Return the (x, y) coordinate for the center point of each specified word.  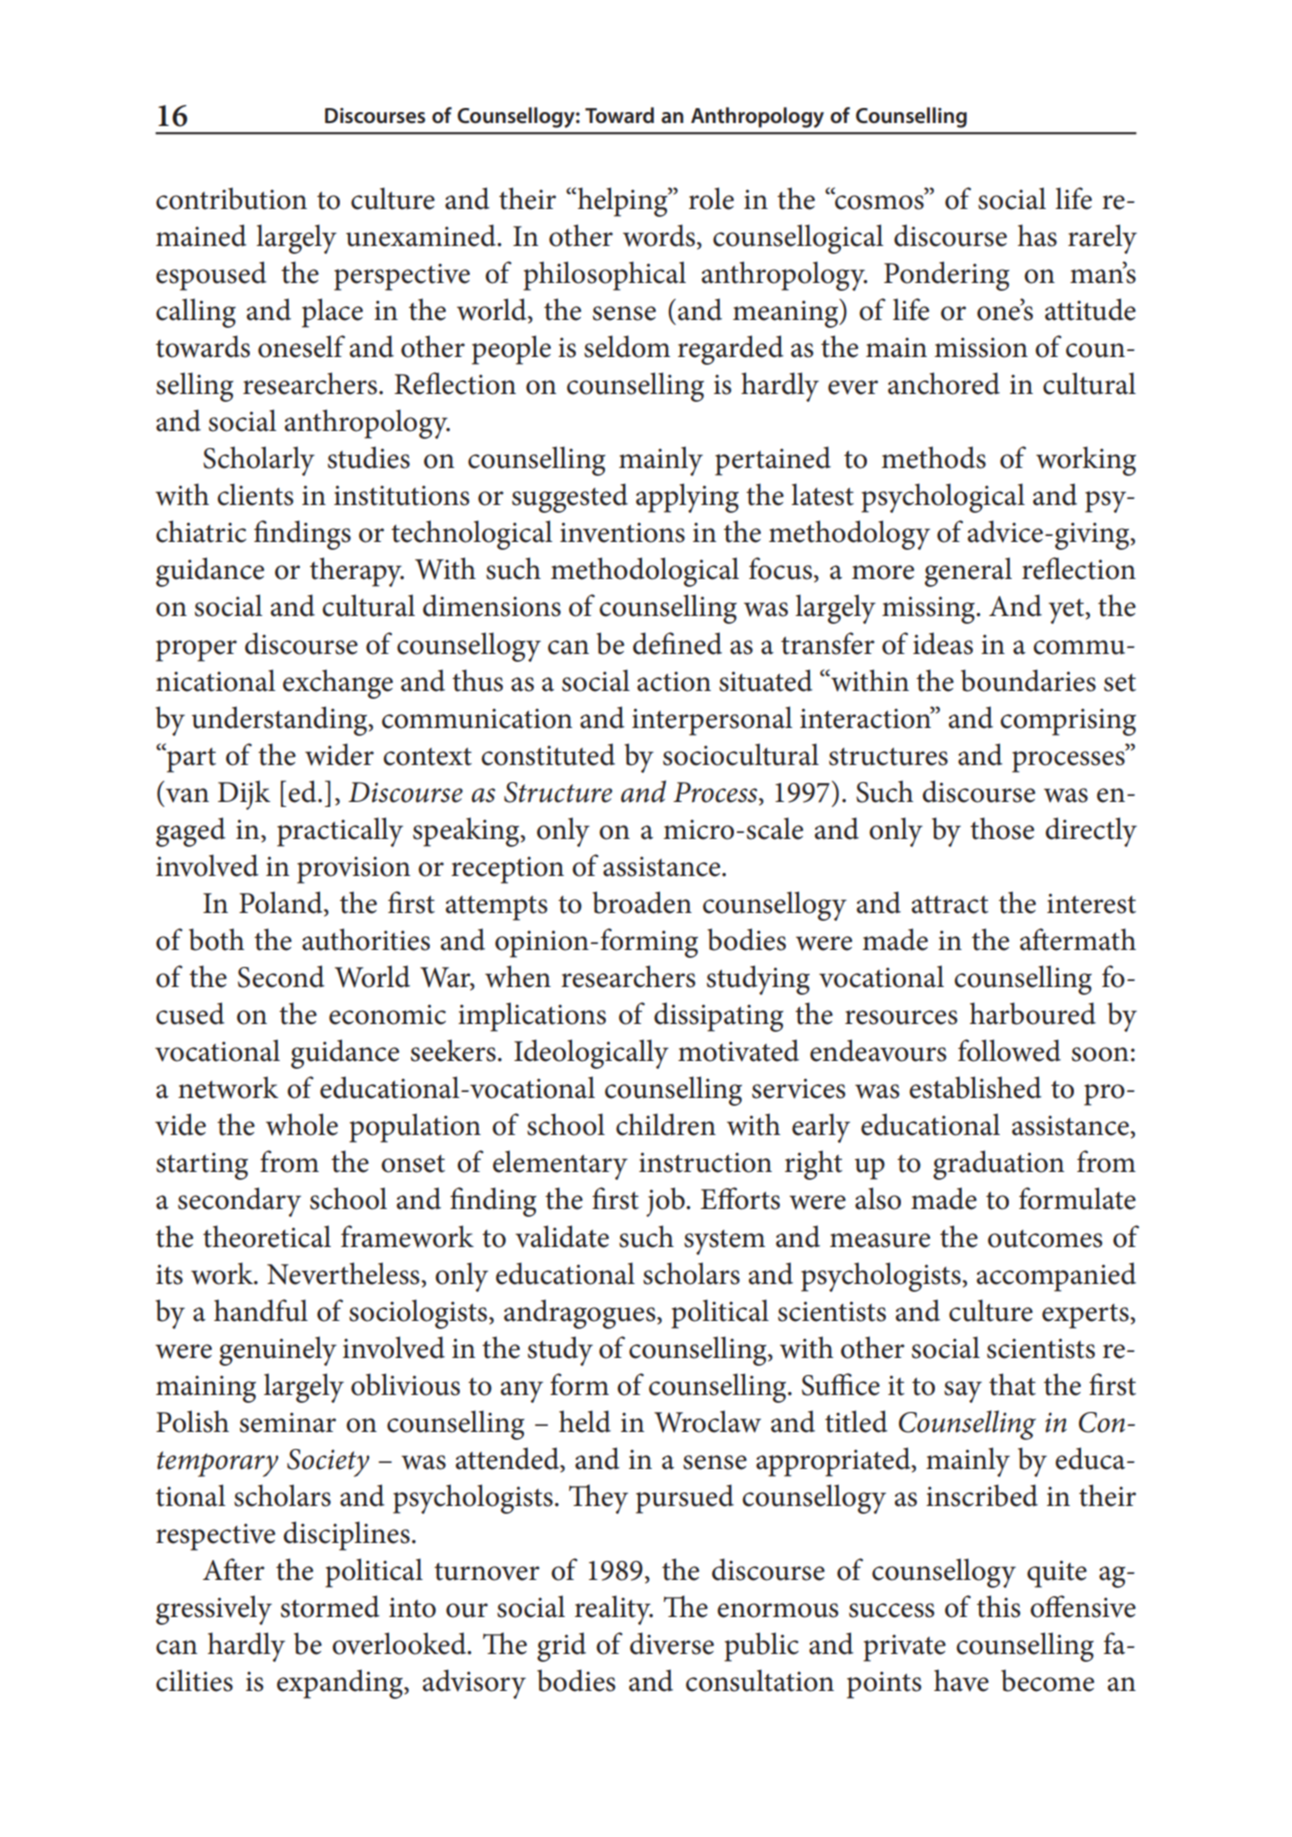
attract (950, 905)
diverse (672, 1643)
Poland (282, 903)
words (660, 236)
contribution (231, 198)
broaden (642, 902)
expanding (341, 1684)
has (1037, 235)
